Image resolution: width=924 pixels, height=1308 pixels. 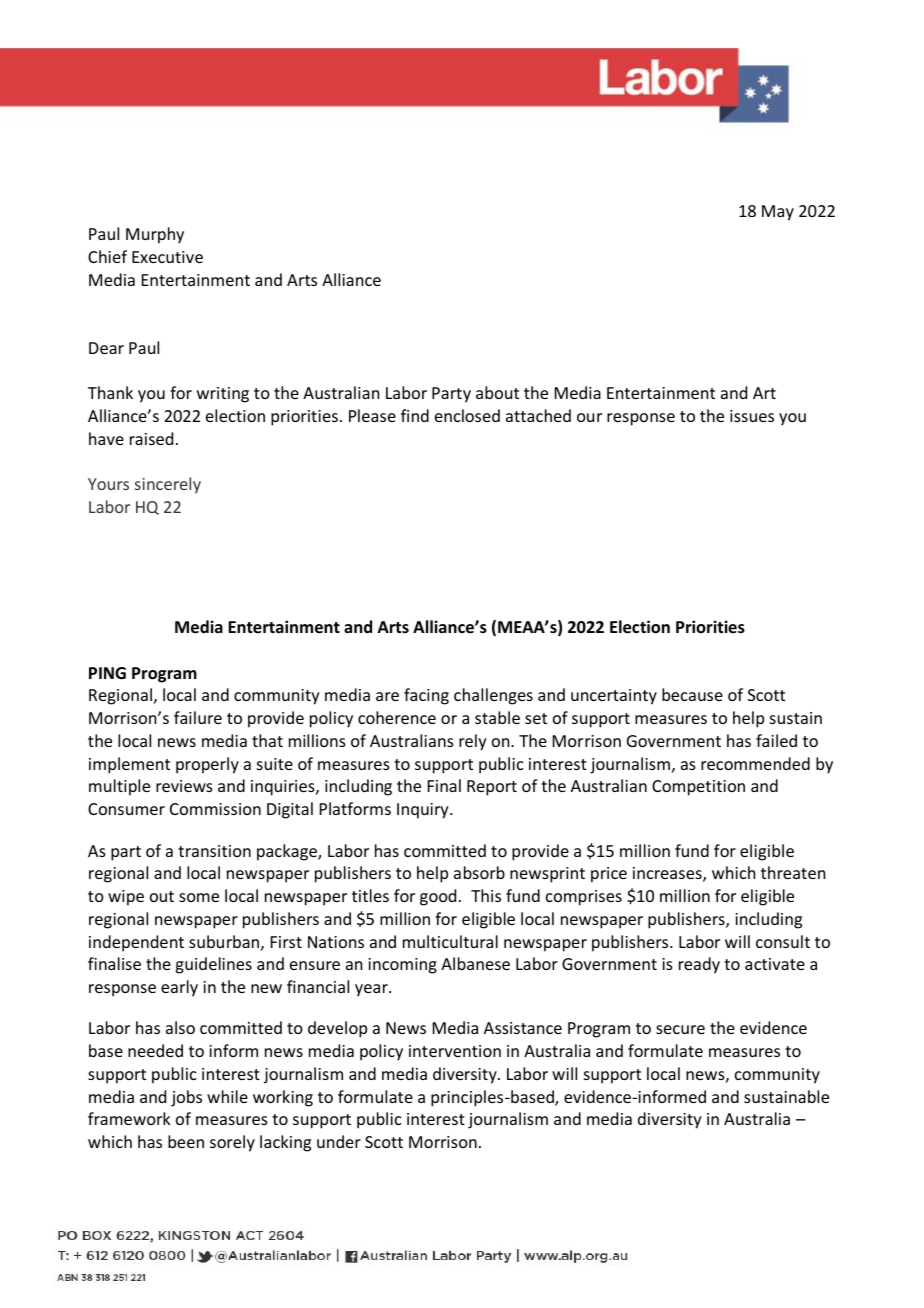 What do you see at coordinates (455, 1051) in the document?
I see `intervention` at bounding box center [455, 1051].
